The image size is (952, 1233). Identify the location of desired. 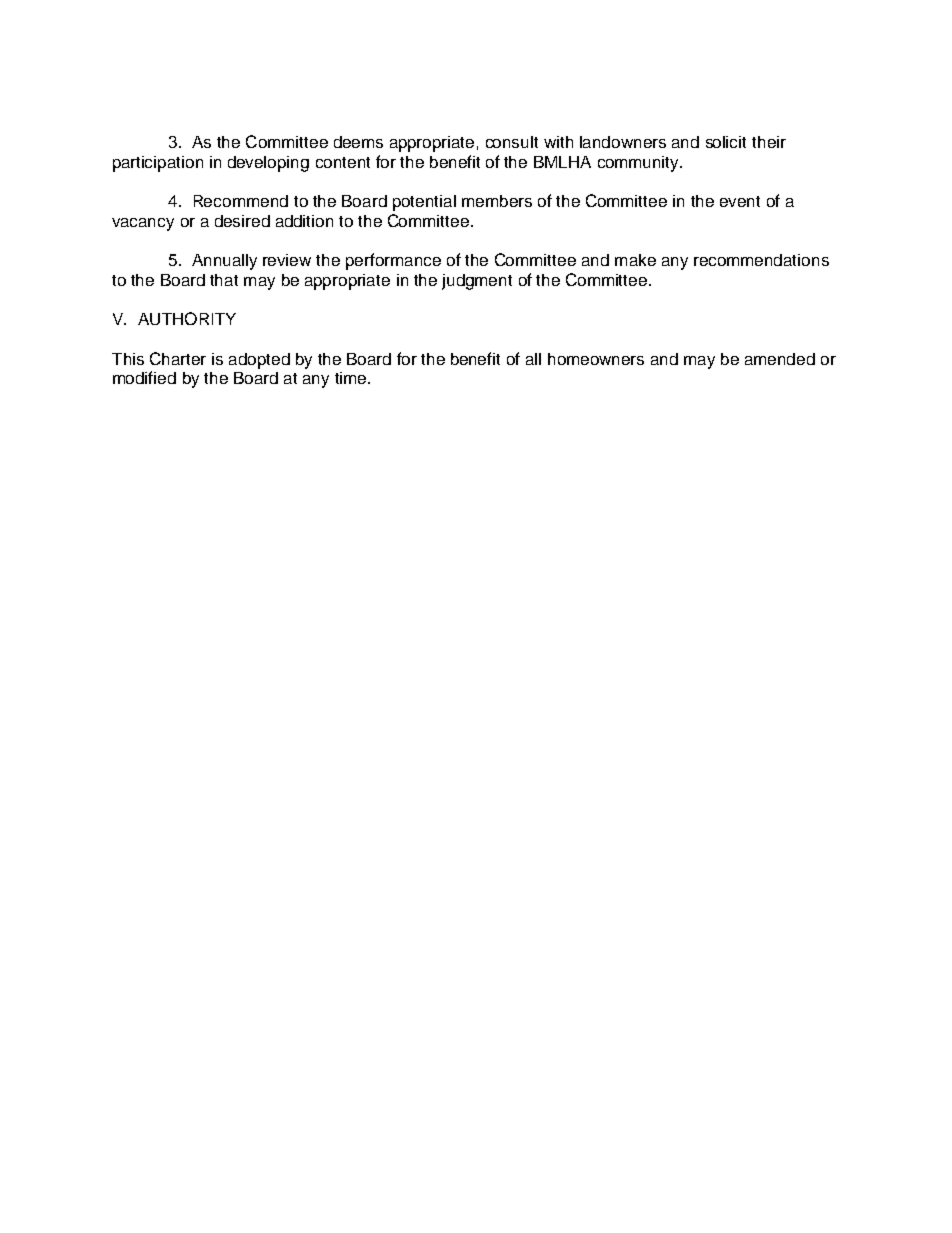
(242, 221).
